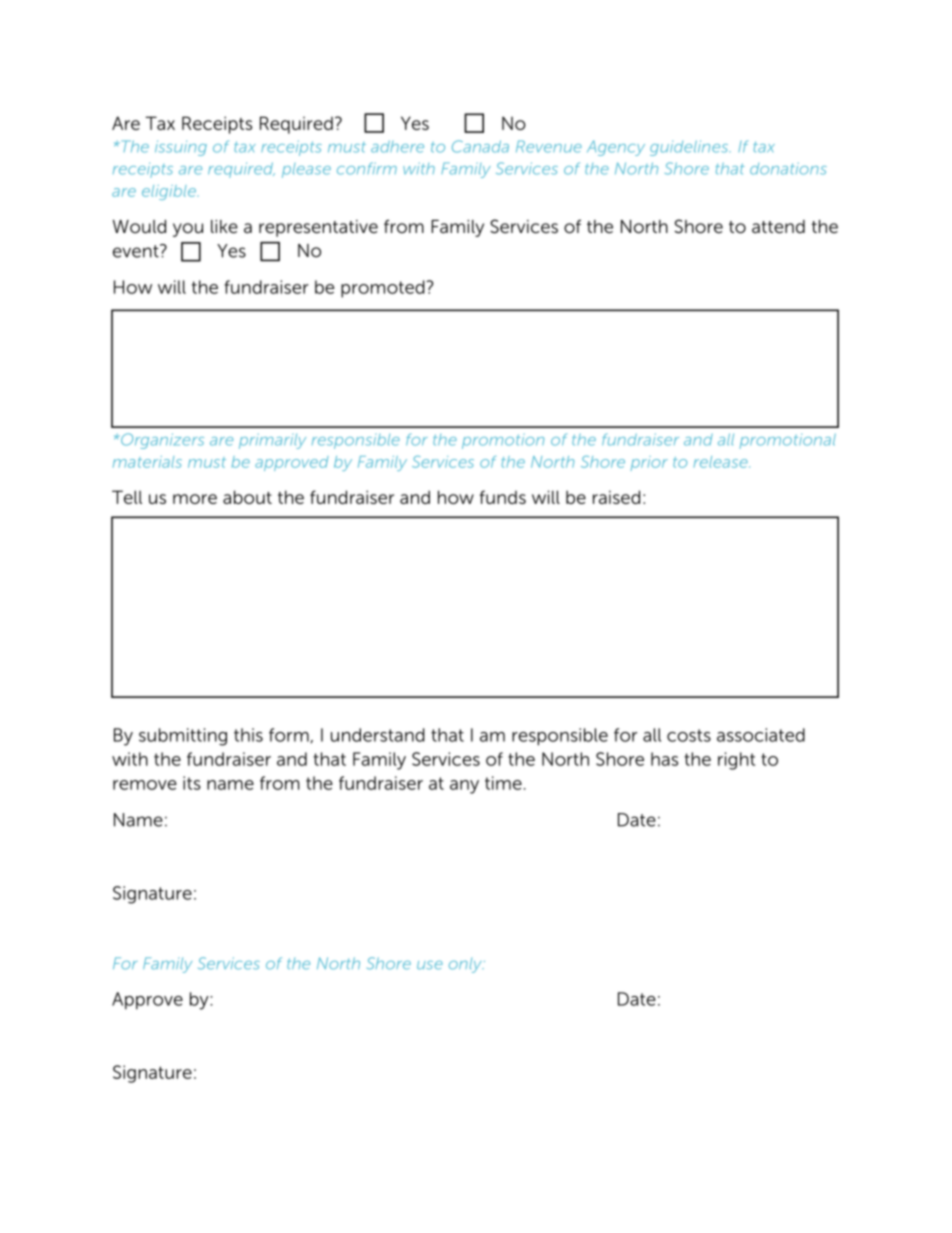  What do you see at coordinates (181, 148) in the image?
I see `issuing` at bounding box center [181, 148].
